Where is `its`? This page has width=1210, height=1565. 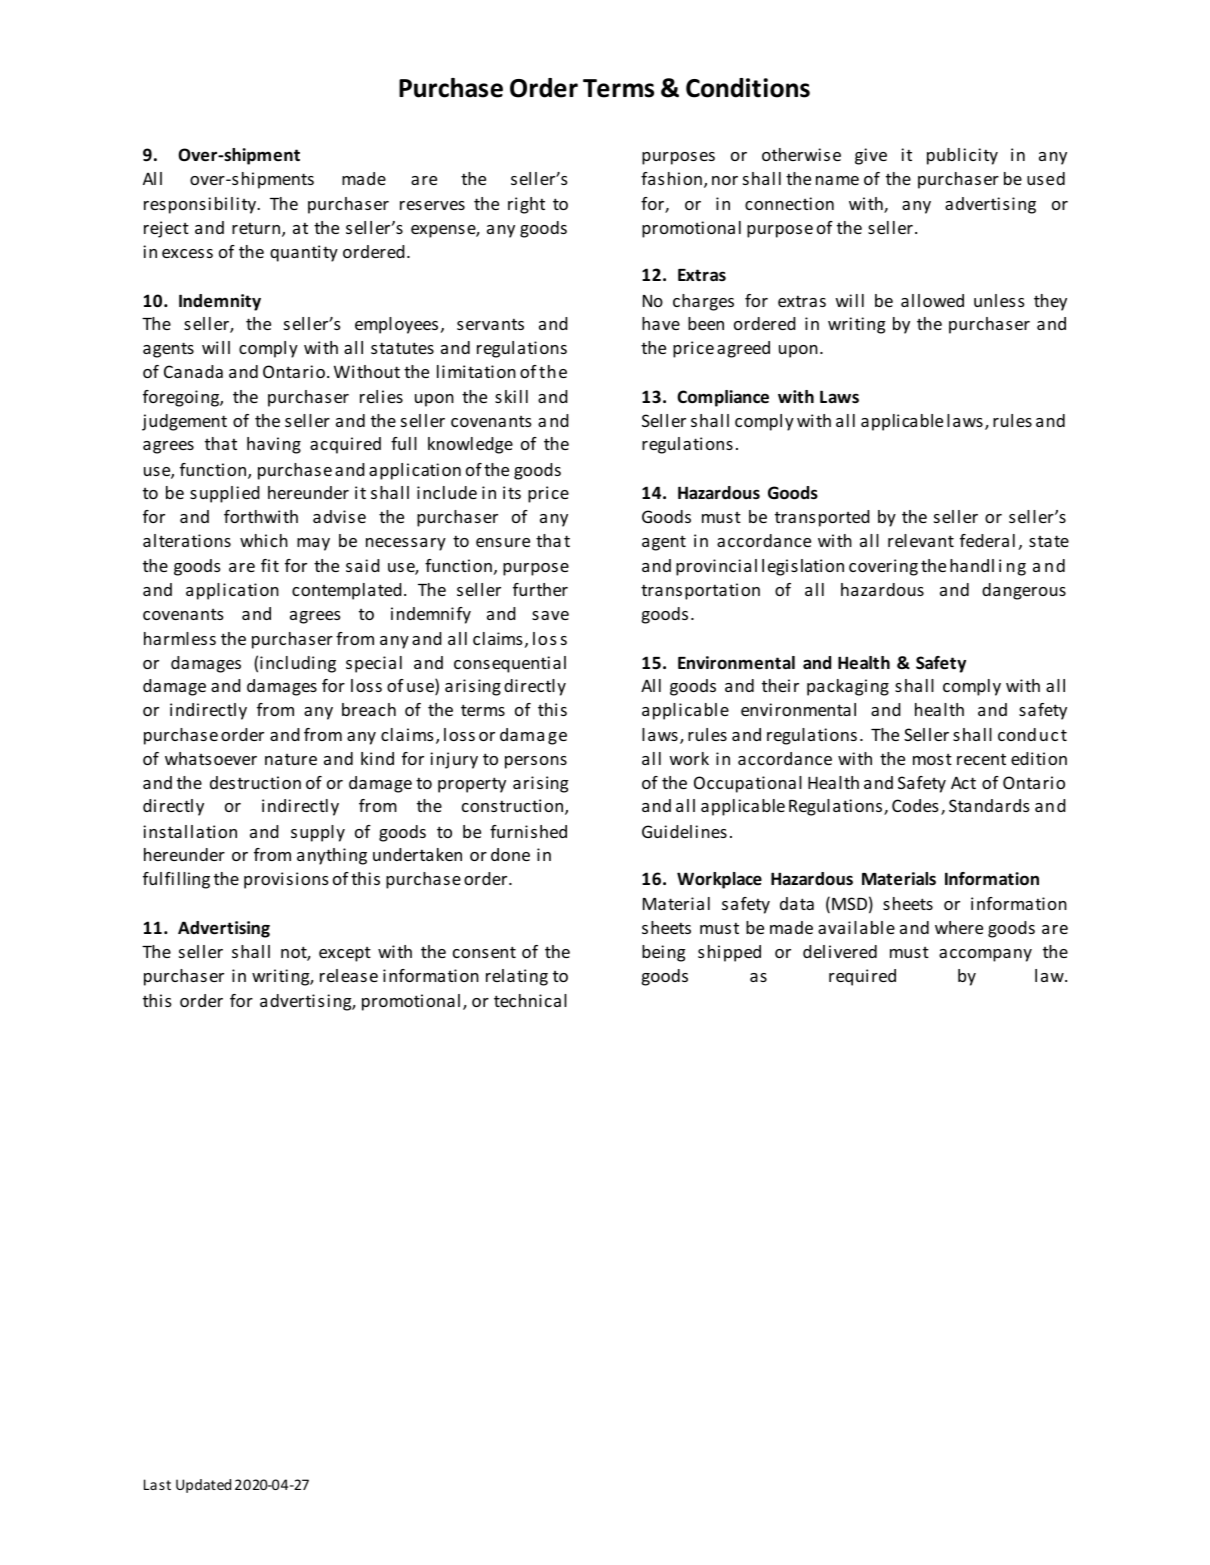
its is located at coordinates (512, 492).
